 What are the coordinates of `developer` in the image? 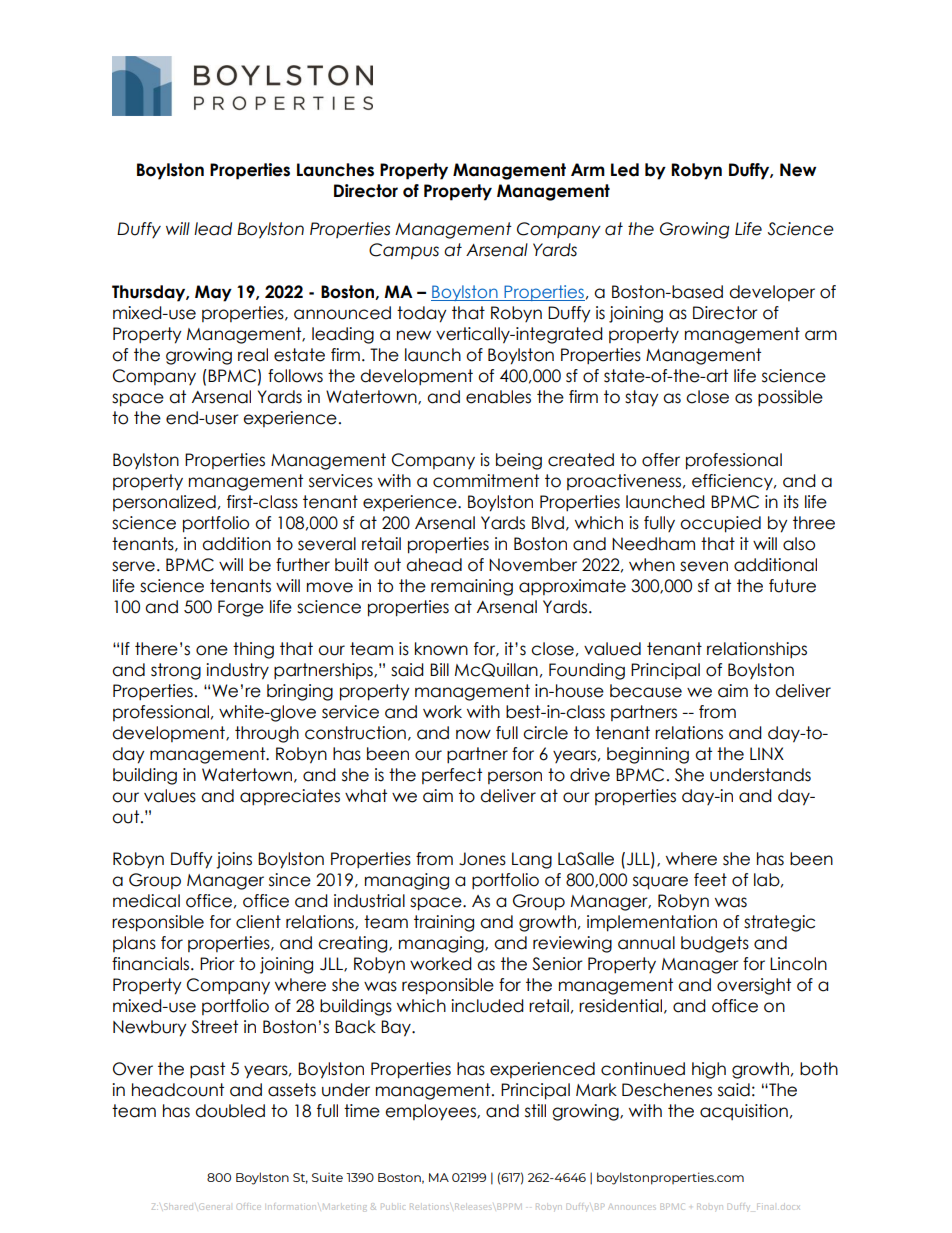 It's located at (772, 293).
